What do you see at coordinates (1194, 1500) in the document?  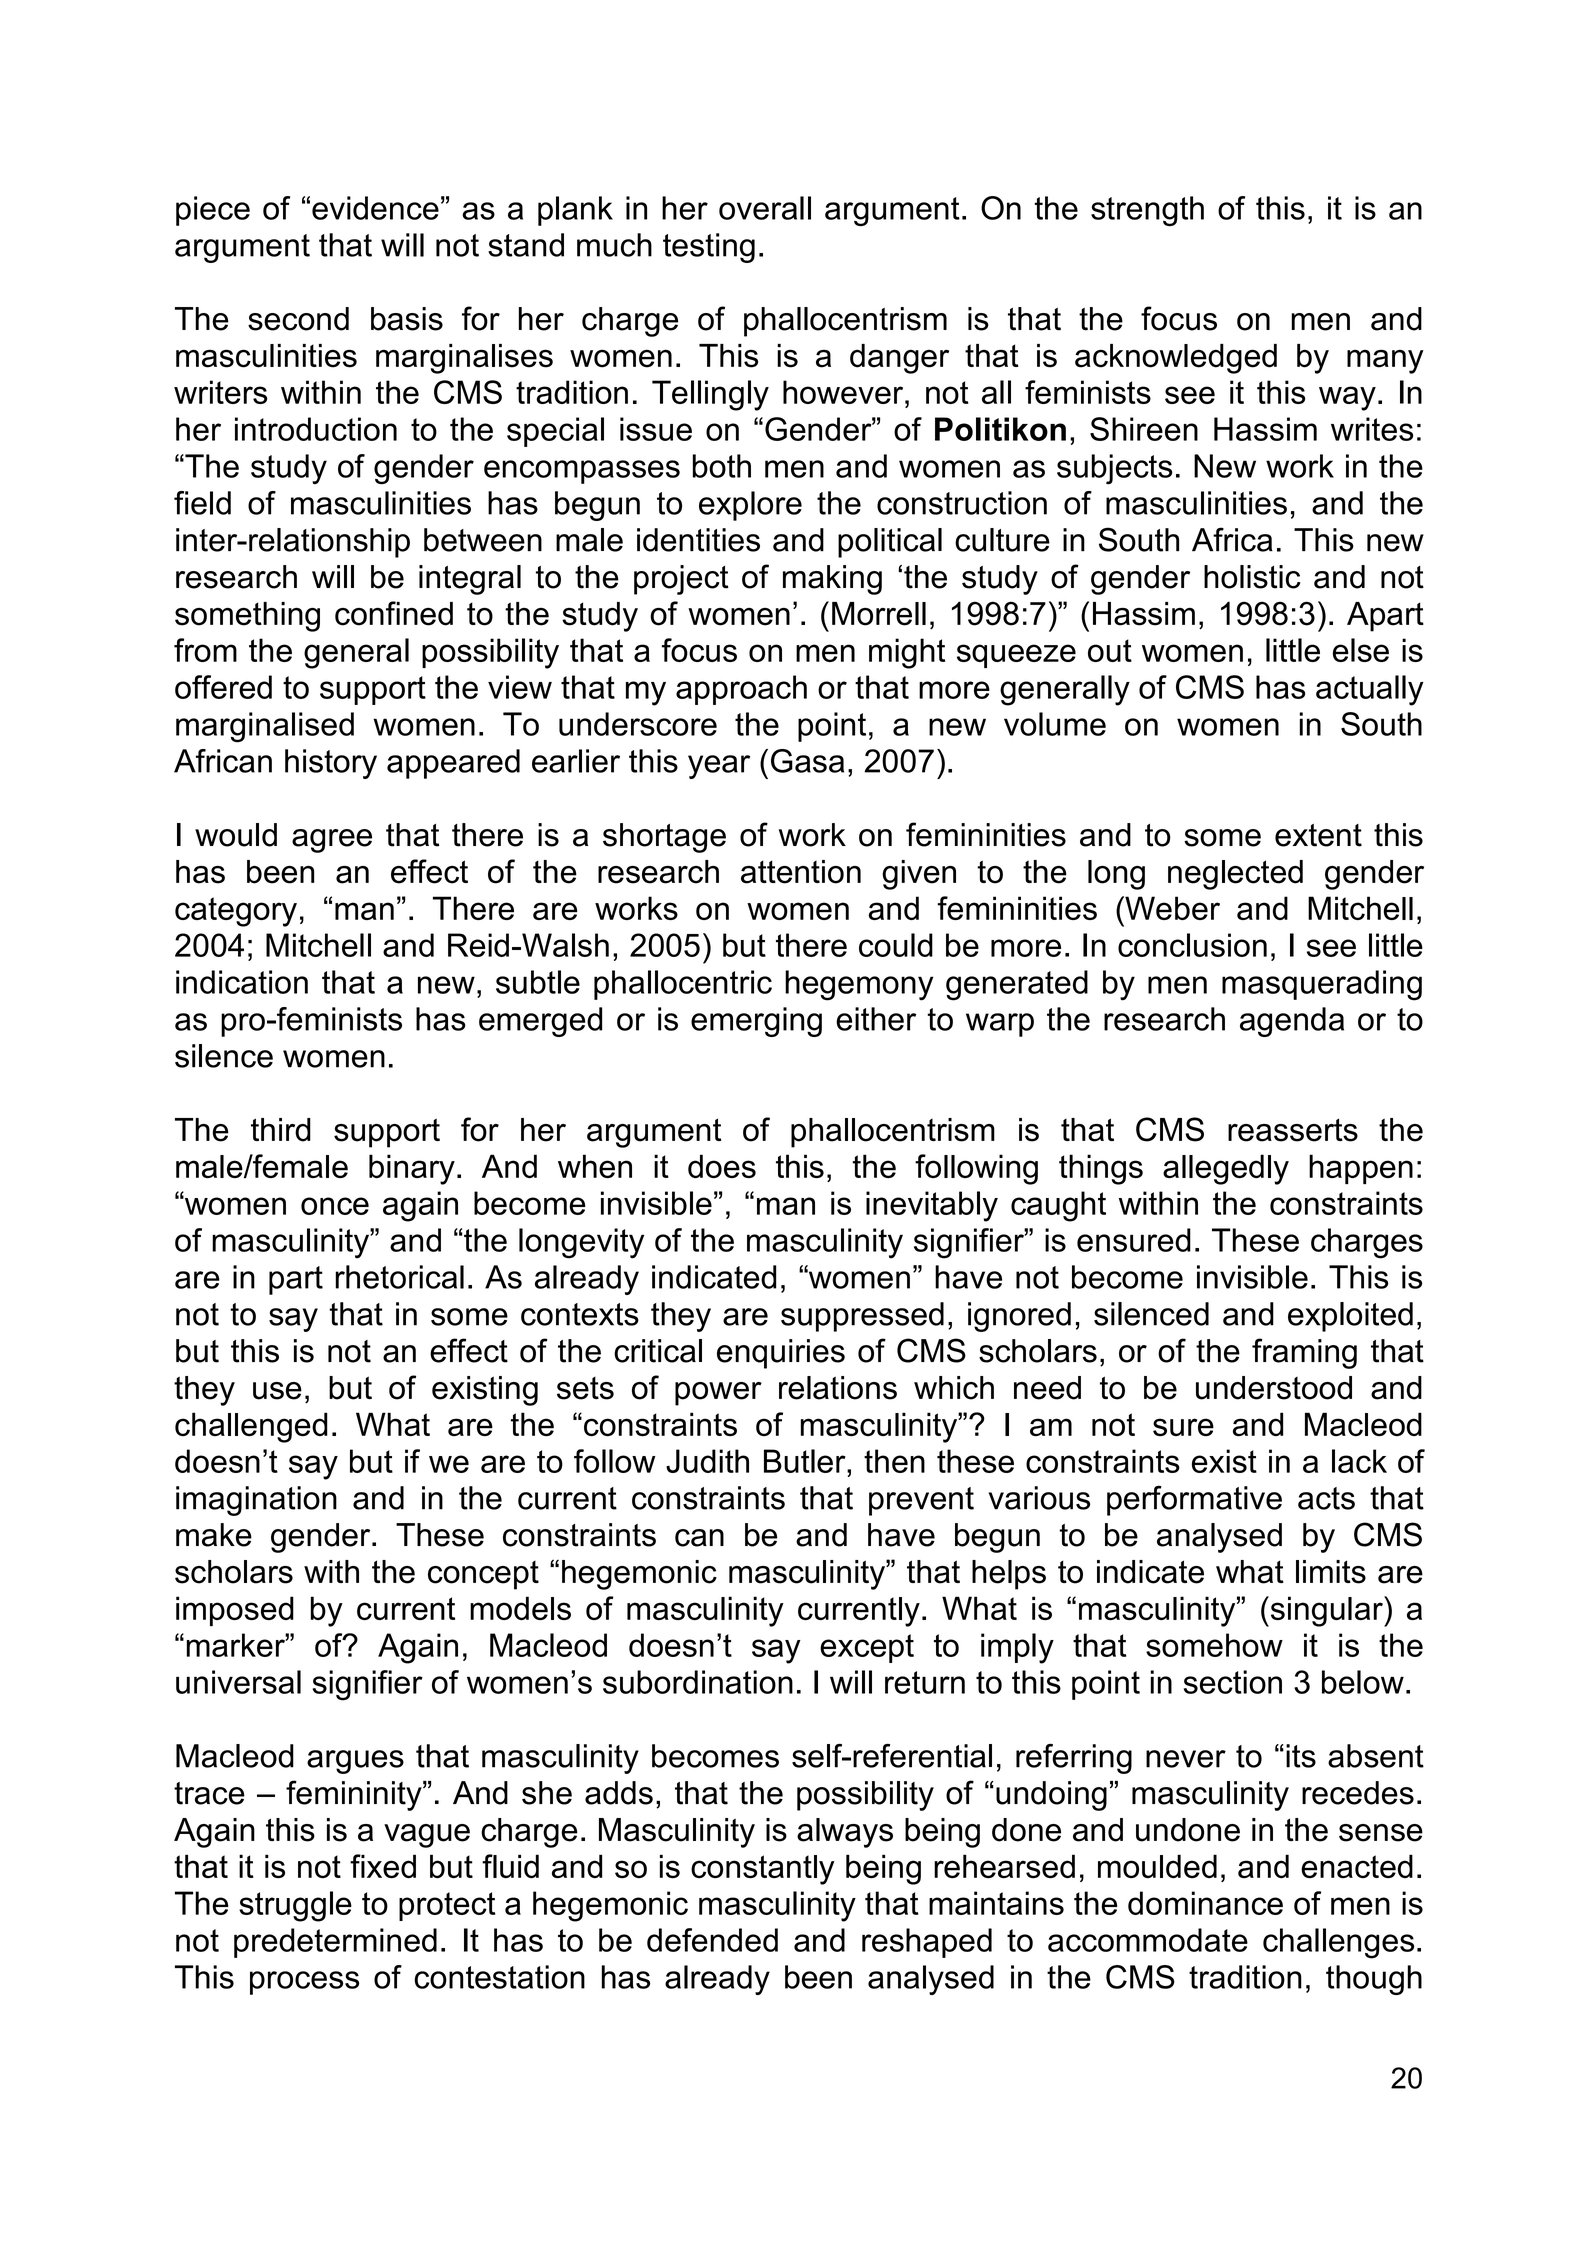 I see `performative` at bounding box center [1194, 1500].
